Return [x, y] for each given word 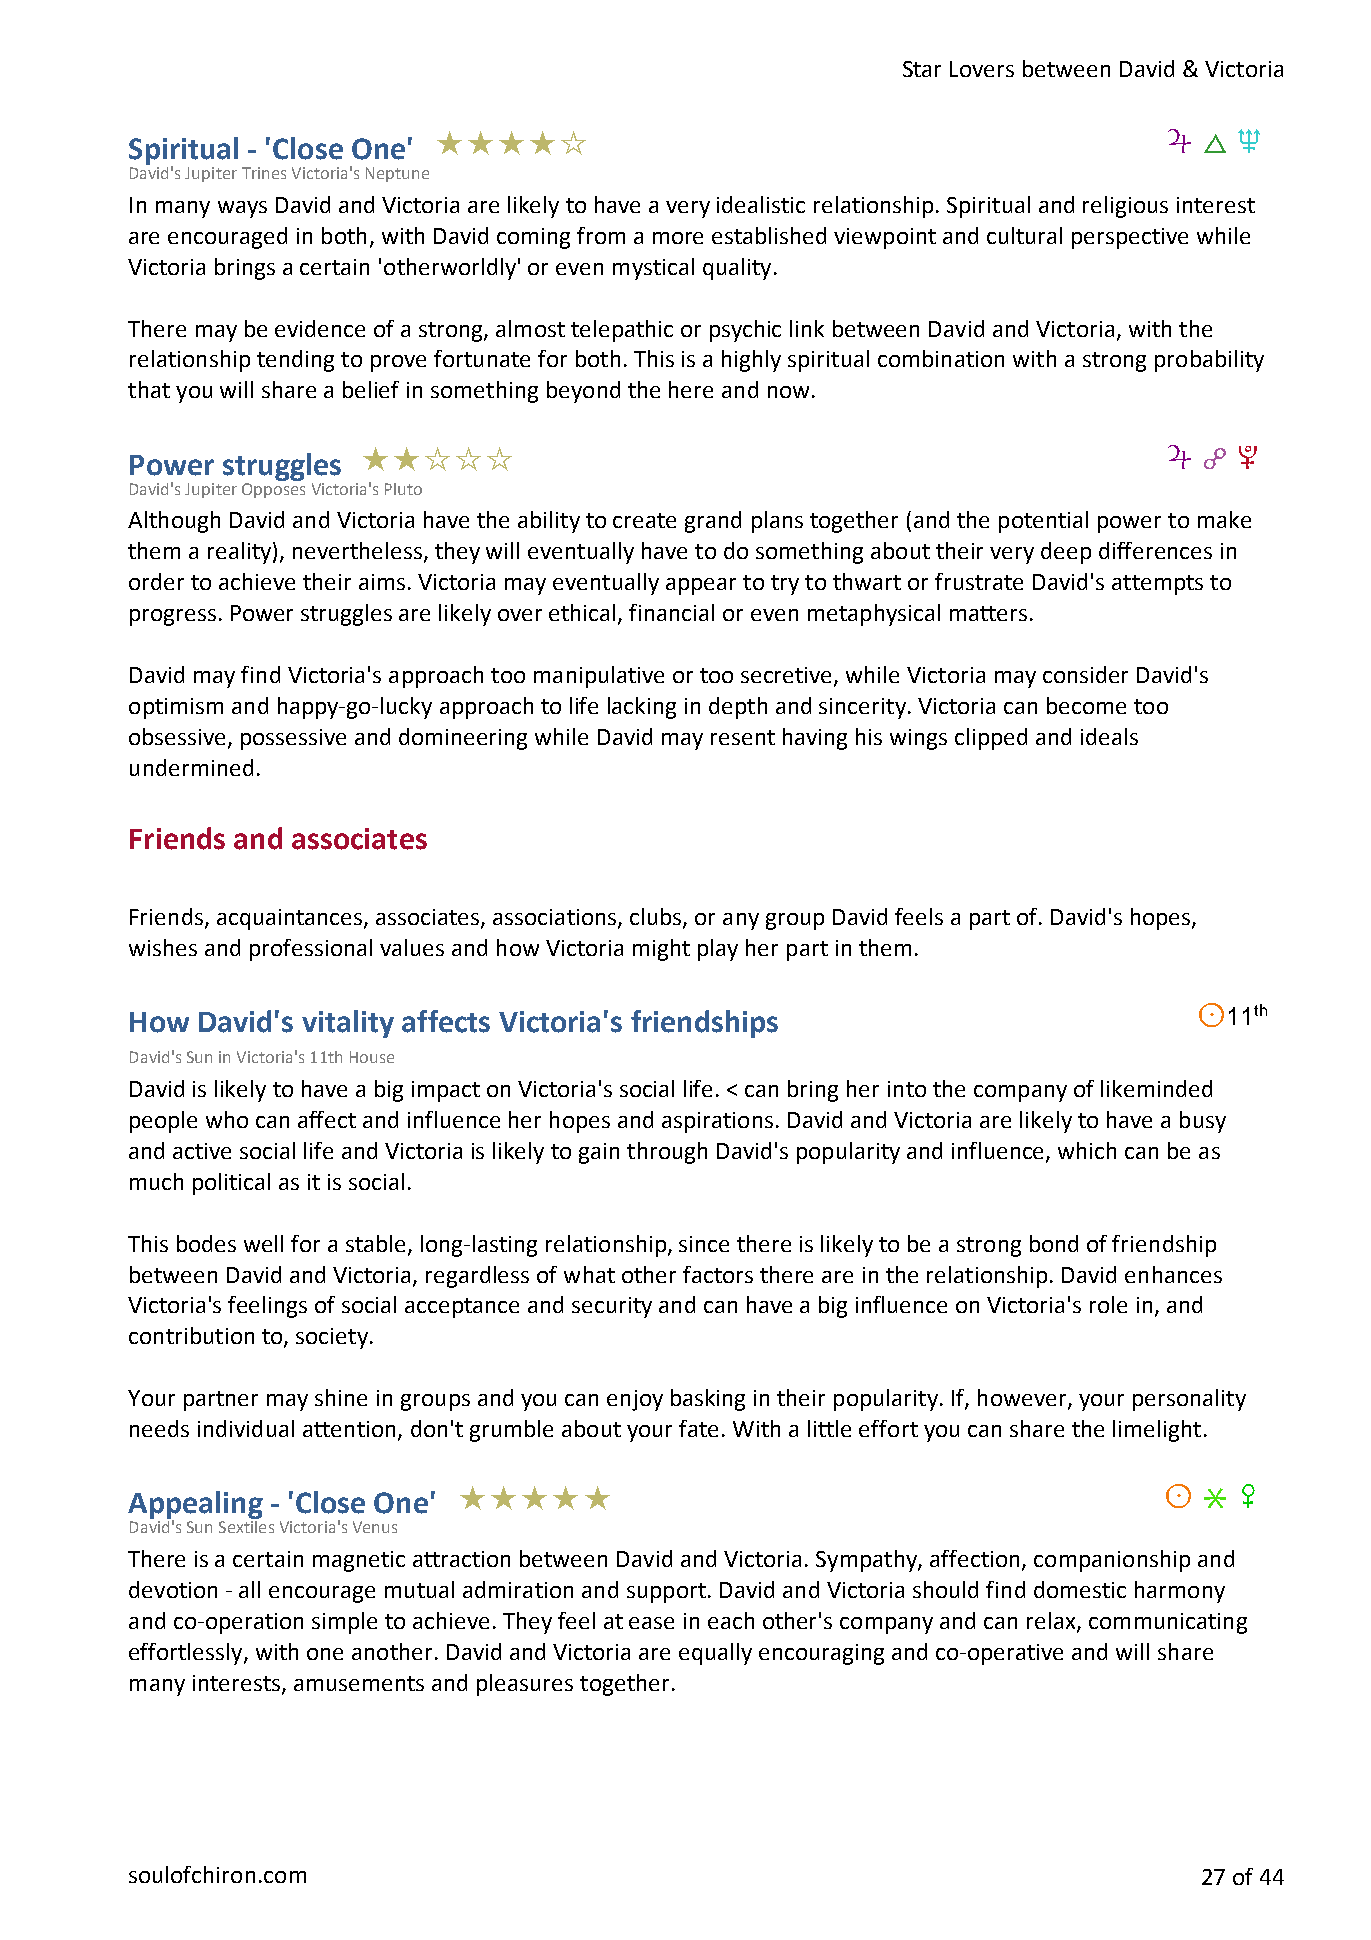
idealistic [761, 204]
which [1087, 1150]
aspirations [717, 1122]
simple [344, 1623]
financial [671, 612]
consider [1085, 674]
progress [173, 617]
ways [242, 209]
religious [1125, 207]
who [227, 1119]
